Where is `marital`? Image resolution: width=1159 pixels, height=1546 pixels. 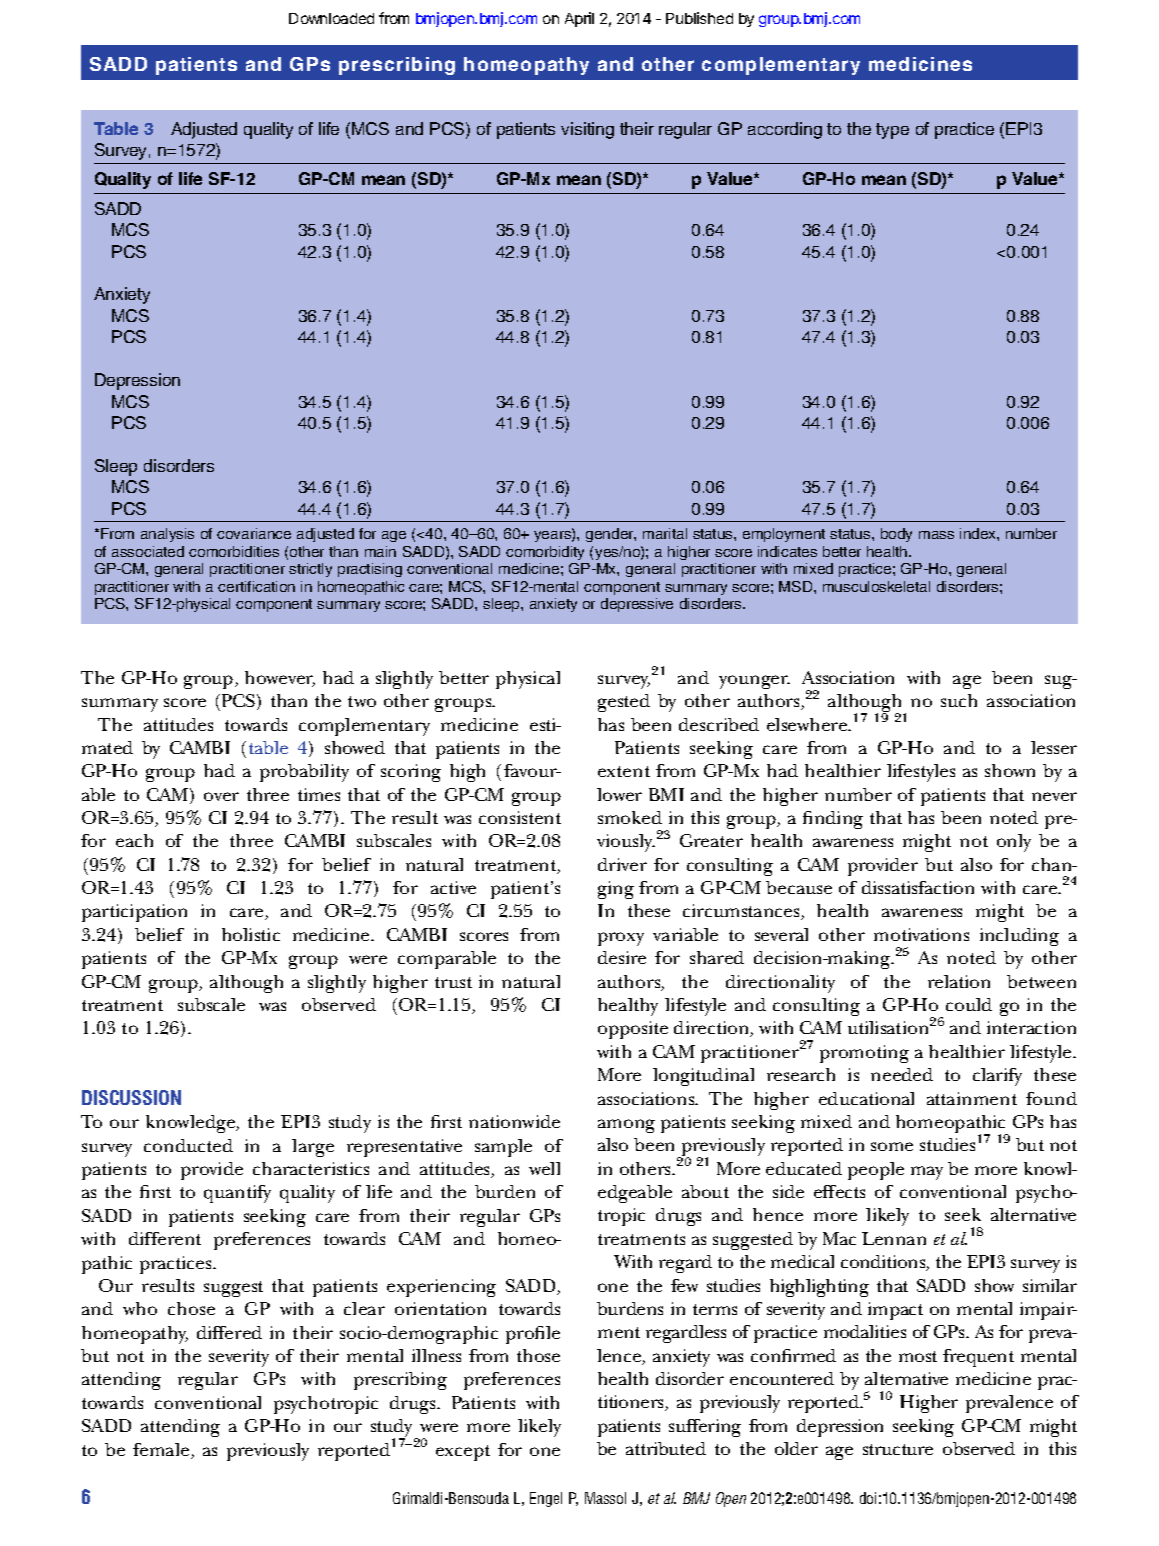
marital is located at coordinates (665, 533).
